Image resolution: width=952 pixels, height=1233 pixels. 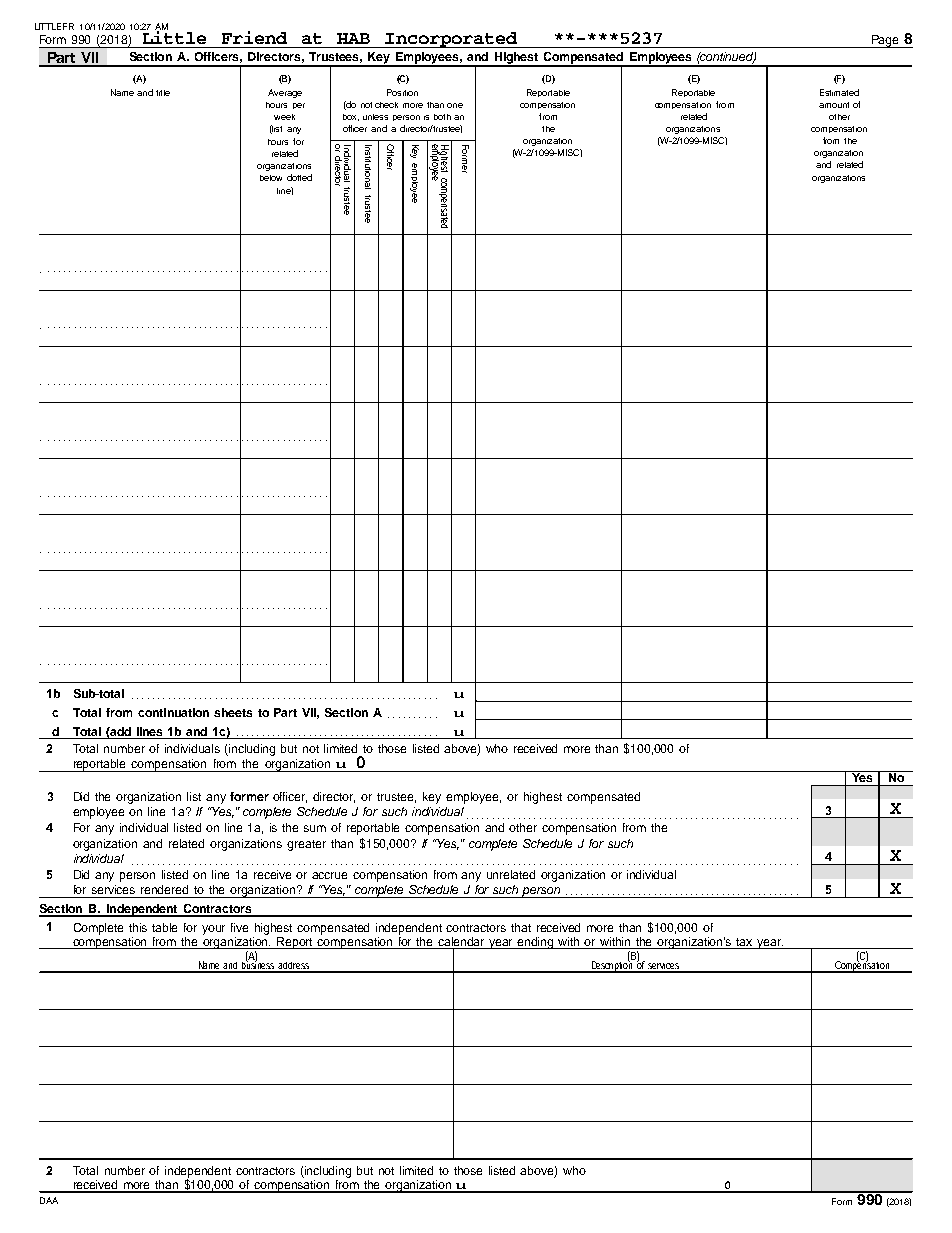 What do you see at coordinates (536, 943) in the image?
I see `ending` at bounding box center [536, 943].
